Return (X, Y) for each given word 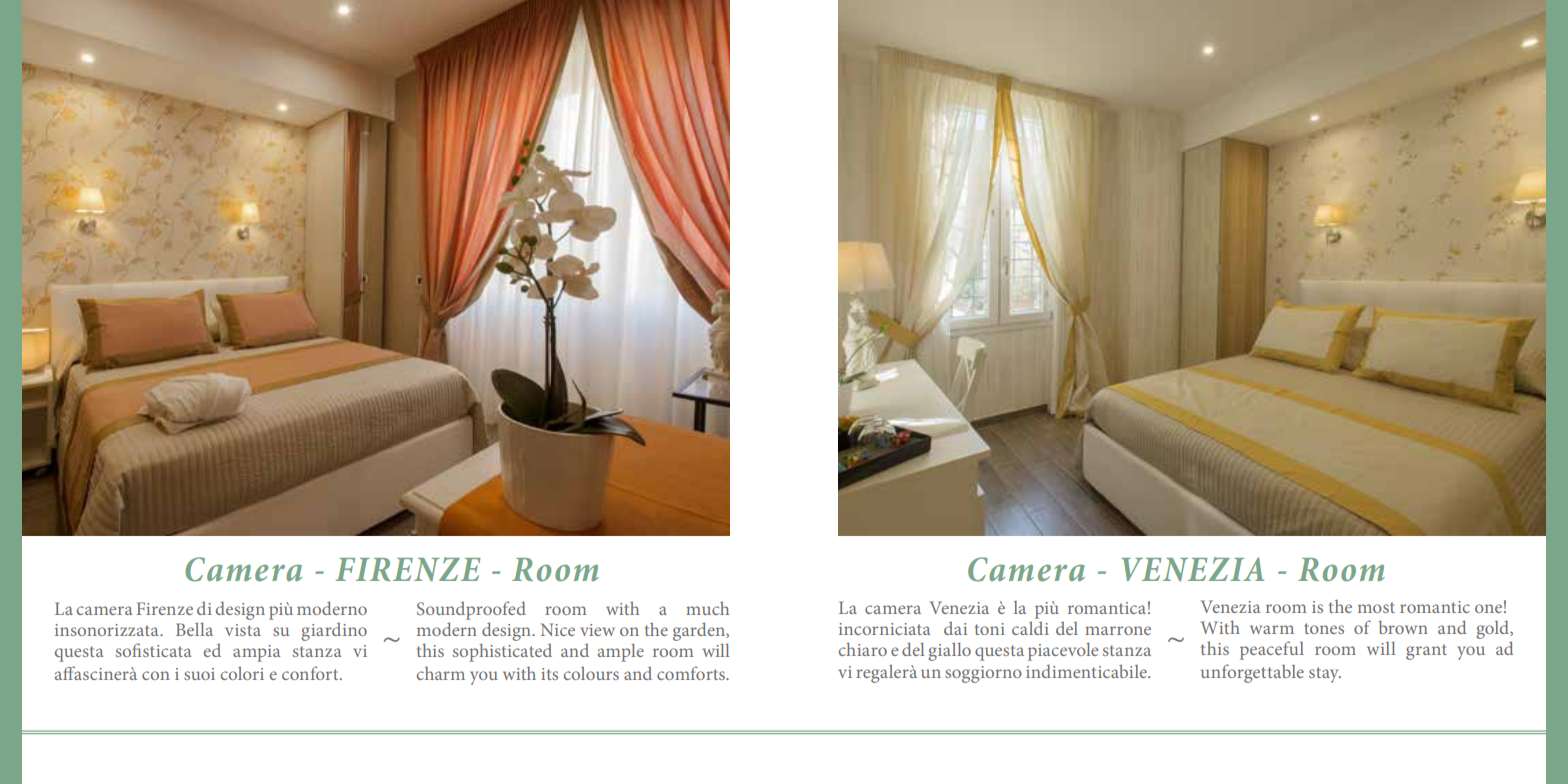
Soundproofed (471, 610)
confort (311, 673)
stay (1325, 675)
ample (621, 652)
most (1376, 607)
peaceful (1272, 650)
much (707, 608)
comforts (692, 673)
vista (243, 630)
